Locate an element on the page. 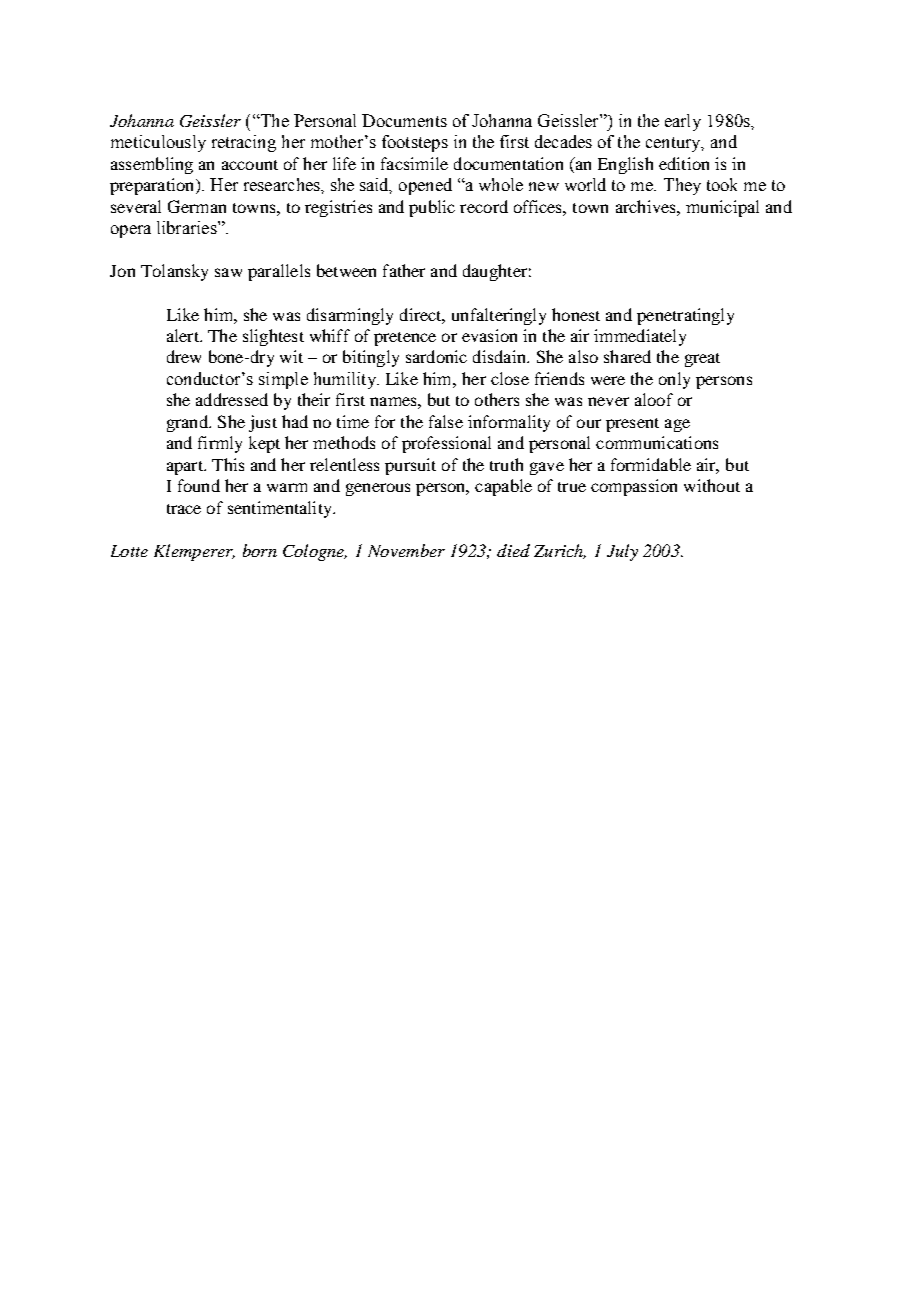 Image resolution: width=924 pixels, height=1308 pixels. pretence is located at coordinates (405, 339).
